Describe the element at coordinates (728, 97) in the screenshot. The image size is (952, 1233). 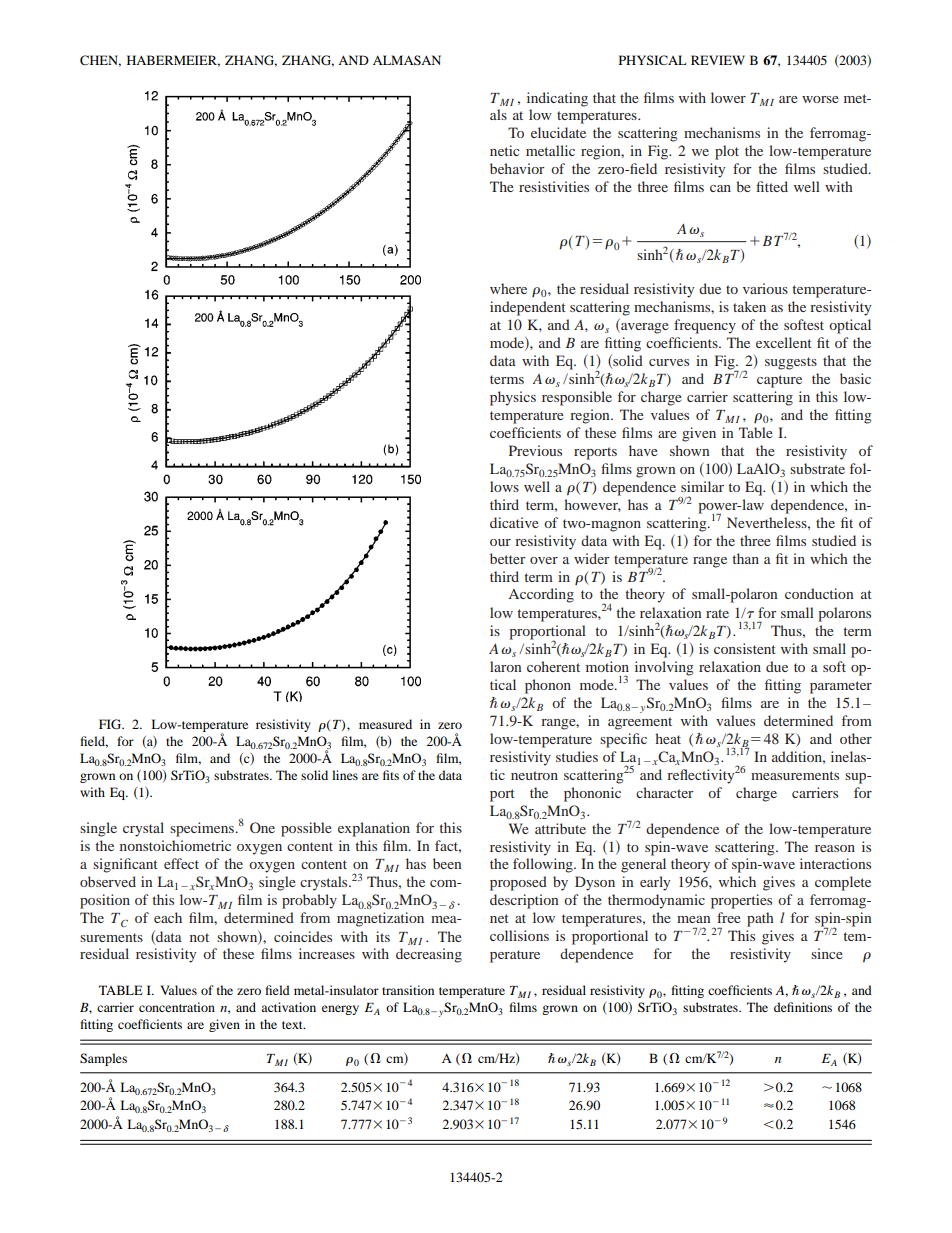
I see `lower` at that location.
